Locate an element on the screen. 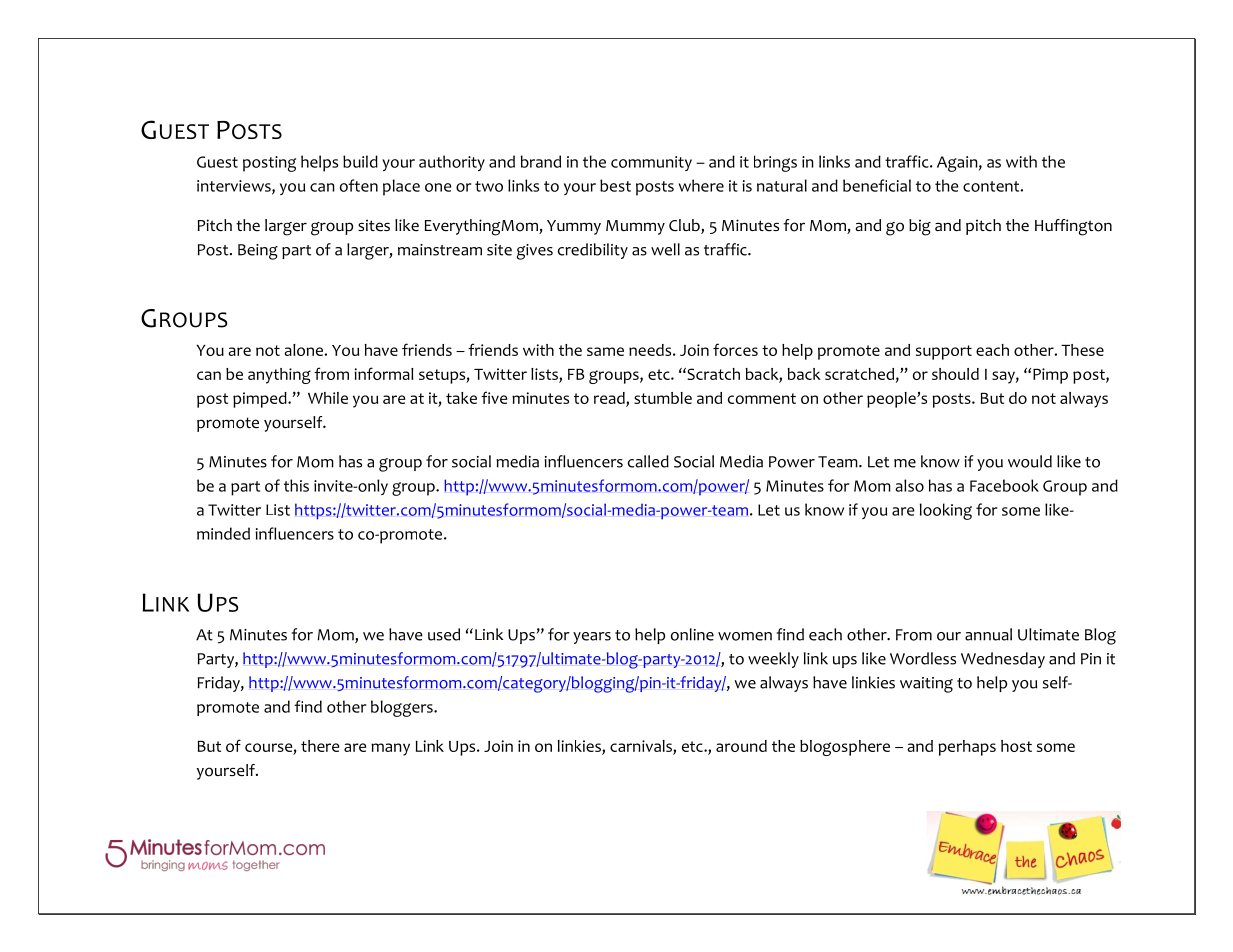  should is located at coordinates (955, 374).
